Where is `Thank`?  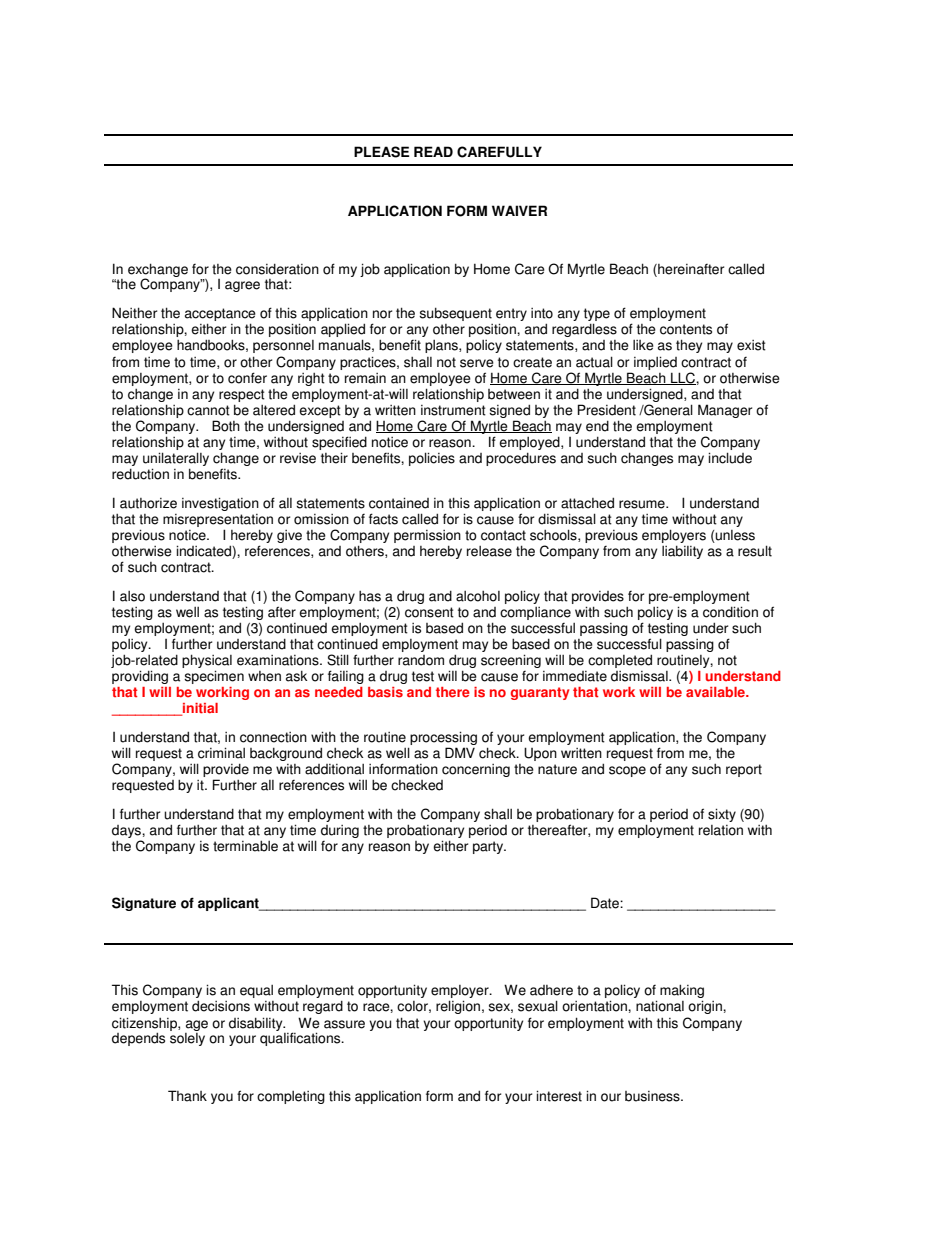 Thank is located at coordinates (187, 1096).
